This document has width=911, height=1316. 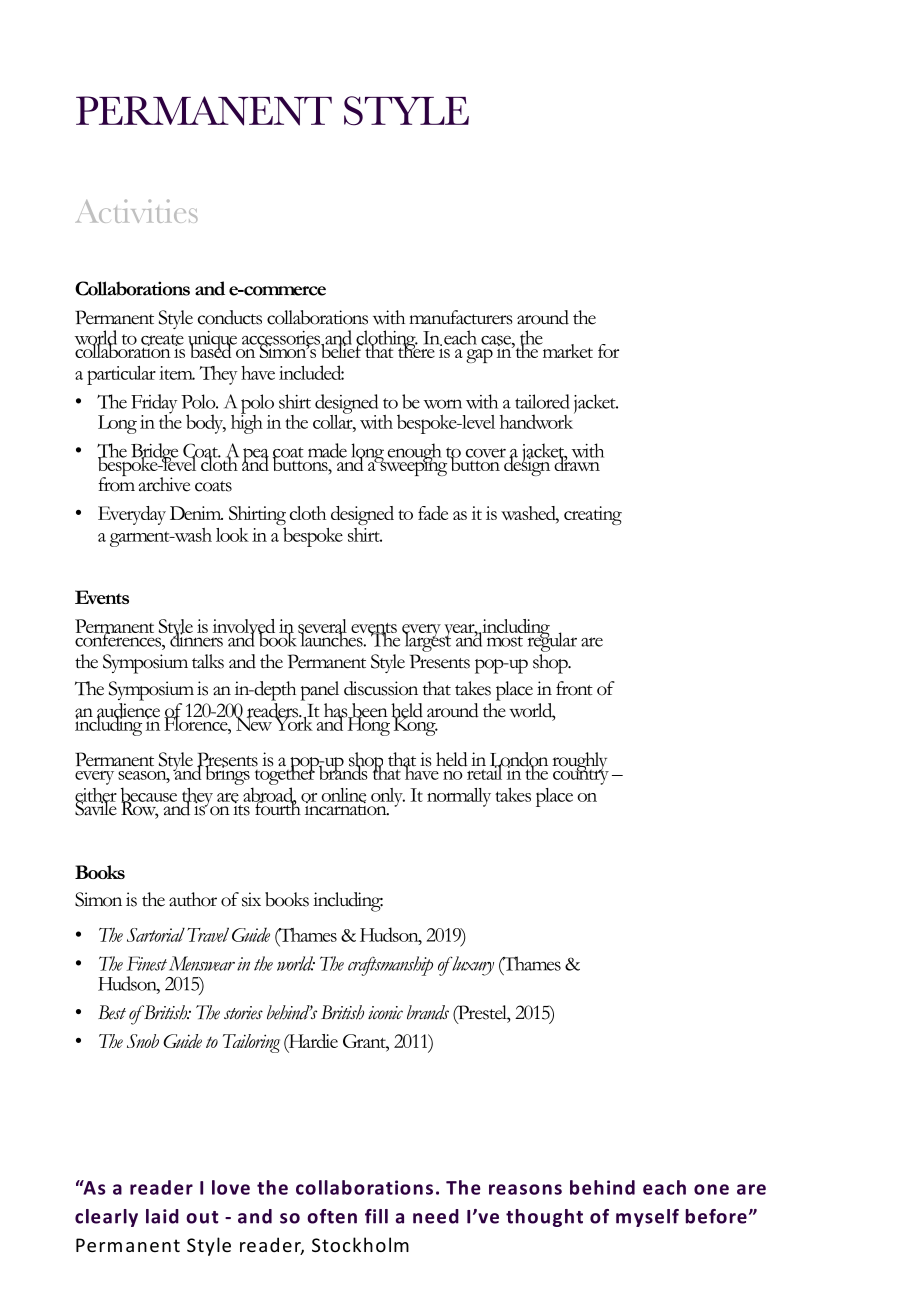 I want to click on audience, so click(x=128, y=711).
